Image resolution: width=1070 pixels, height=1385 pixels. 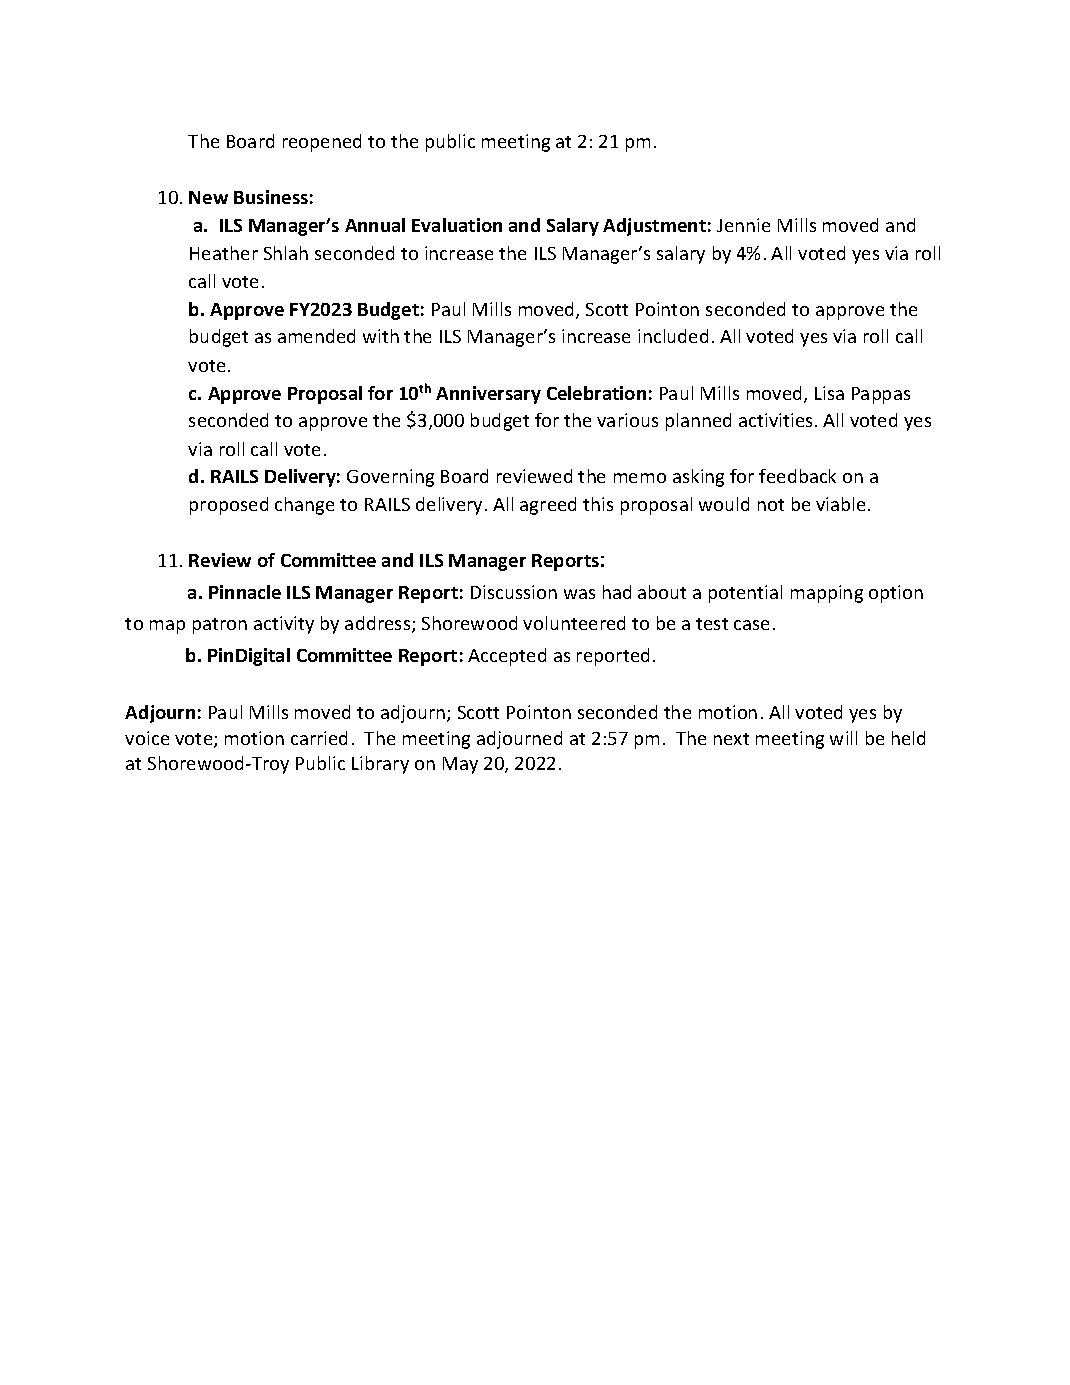 I want to click on May, so click(x=460, y=765).
